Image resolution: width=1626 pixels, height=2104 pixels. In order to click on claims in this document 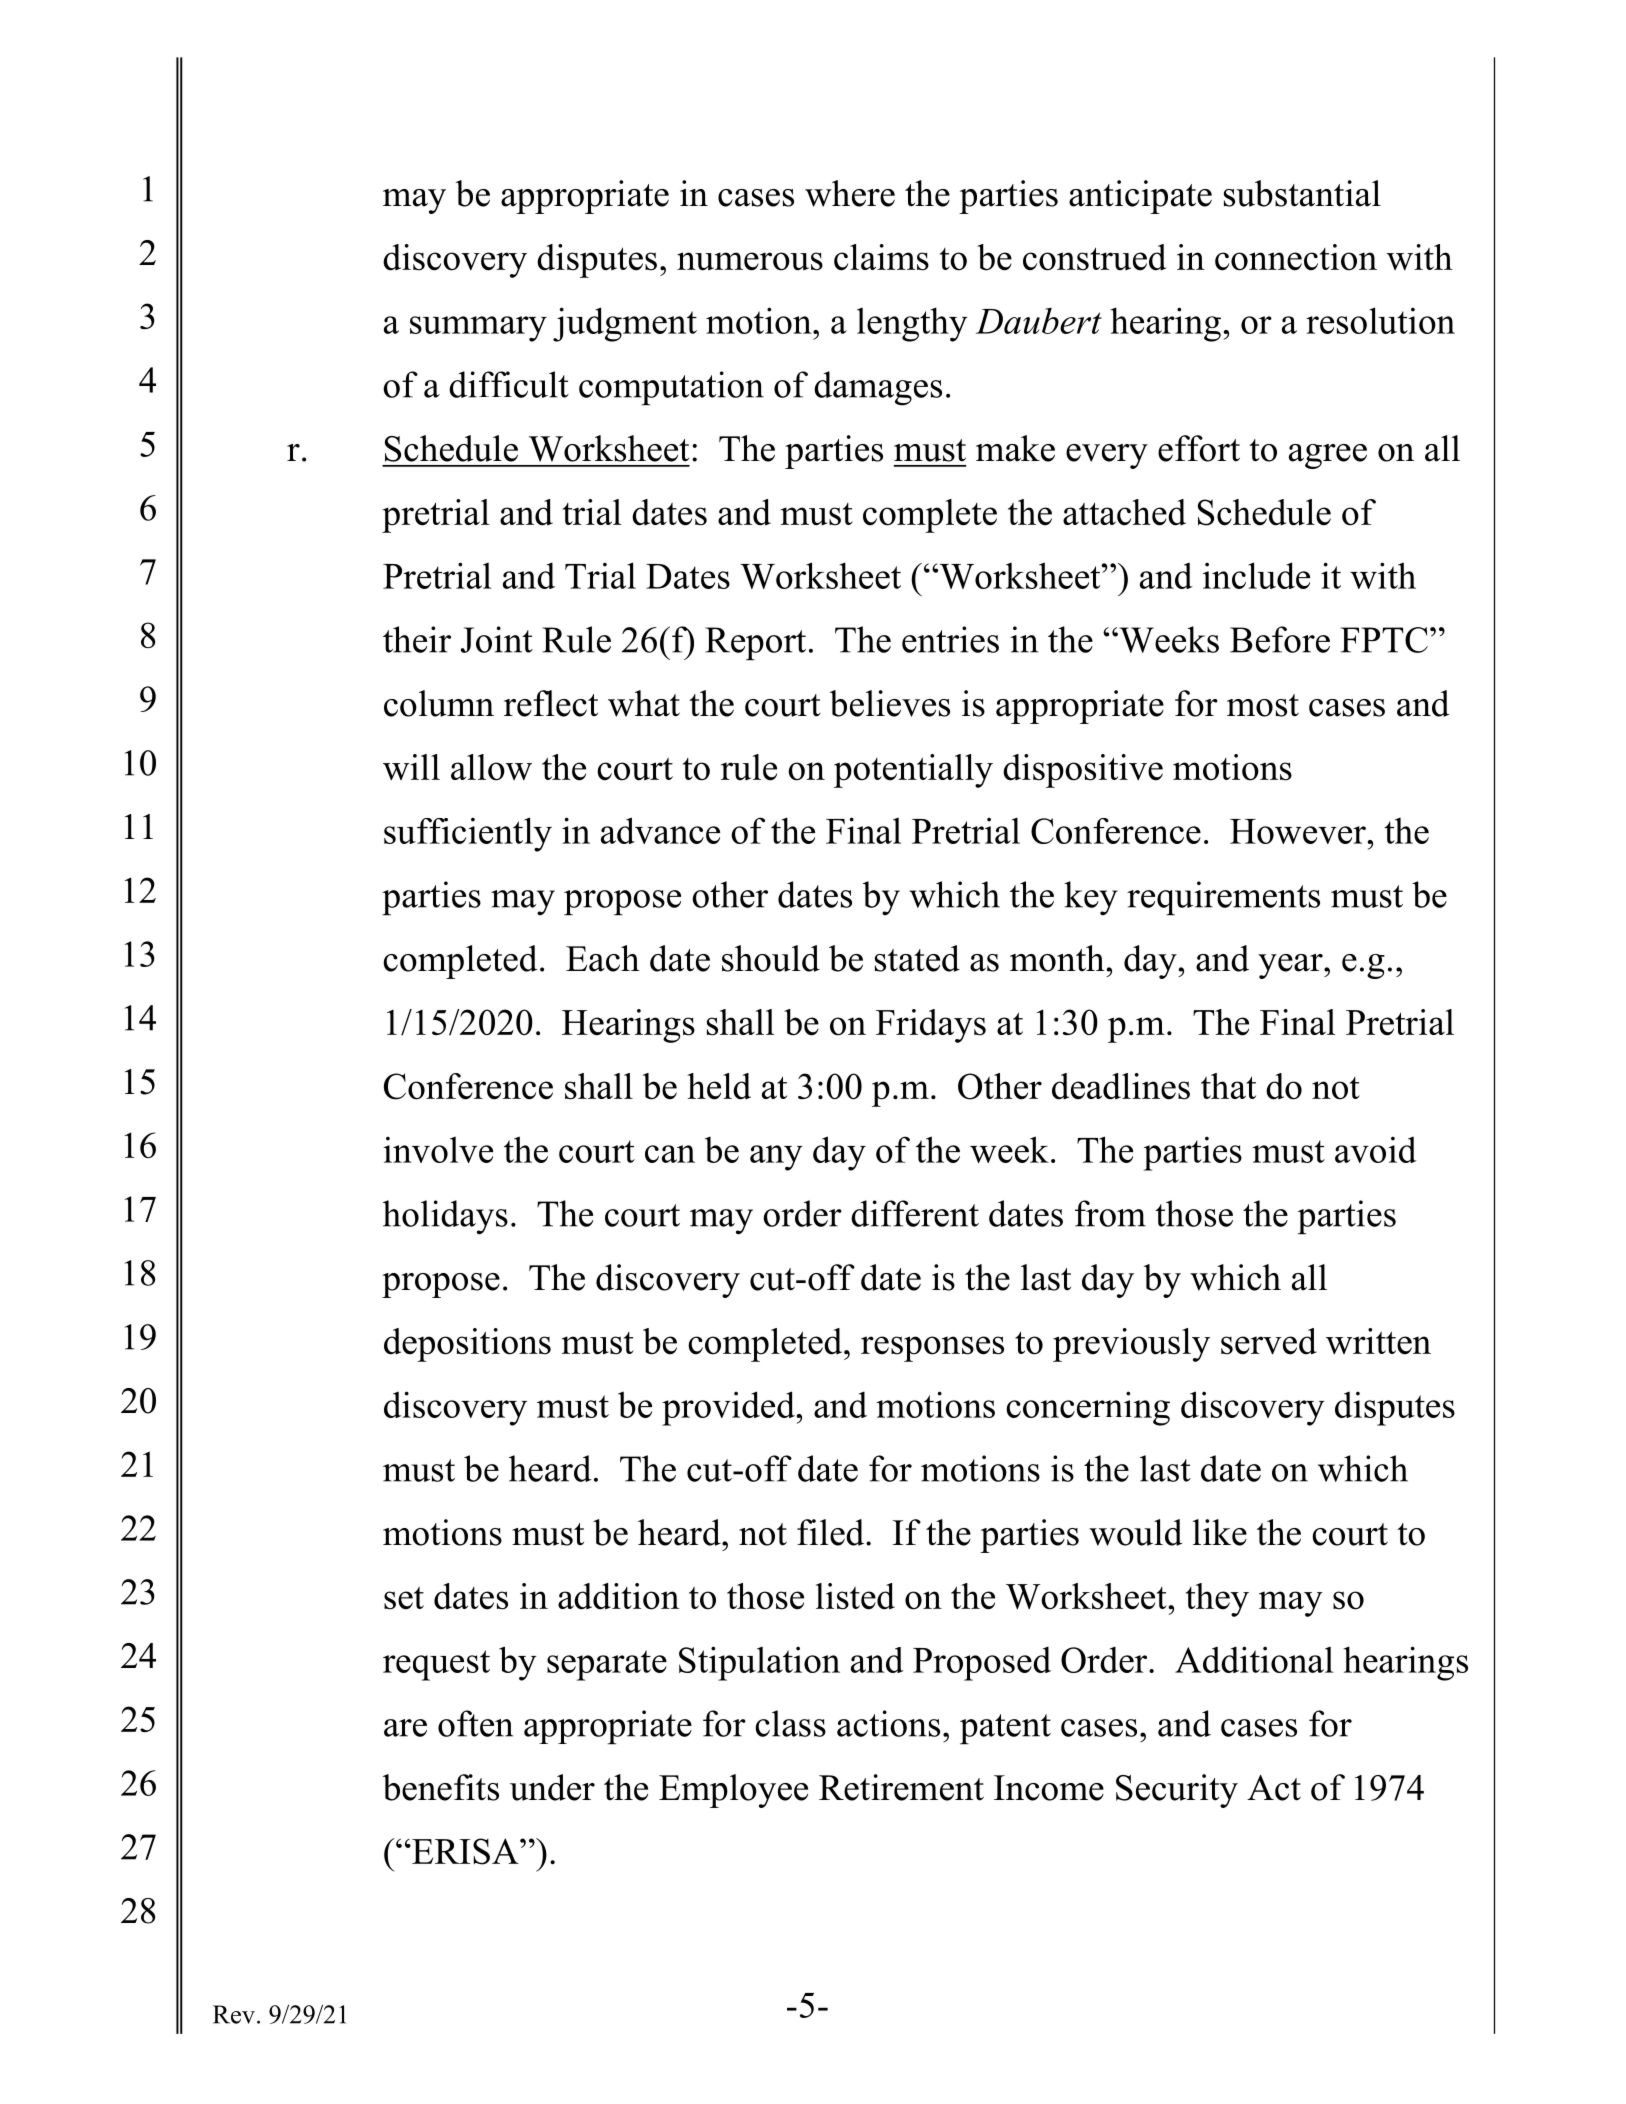, I will do `click(881, 257)`.
